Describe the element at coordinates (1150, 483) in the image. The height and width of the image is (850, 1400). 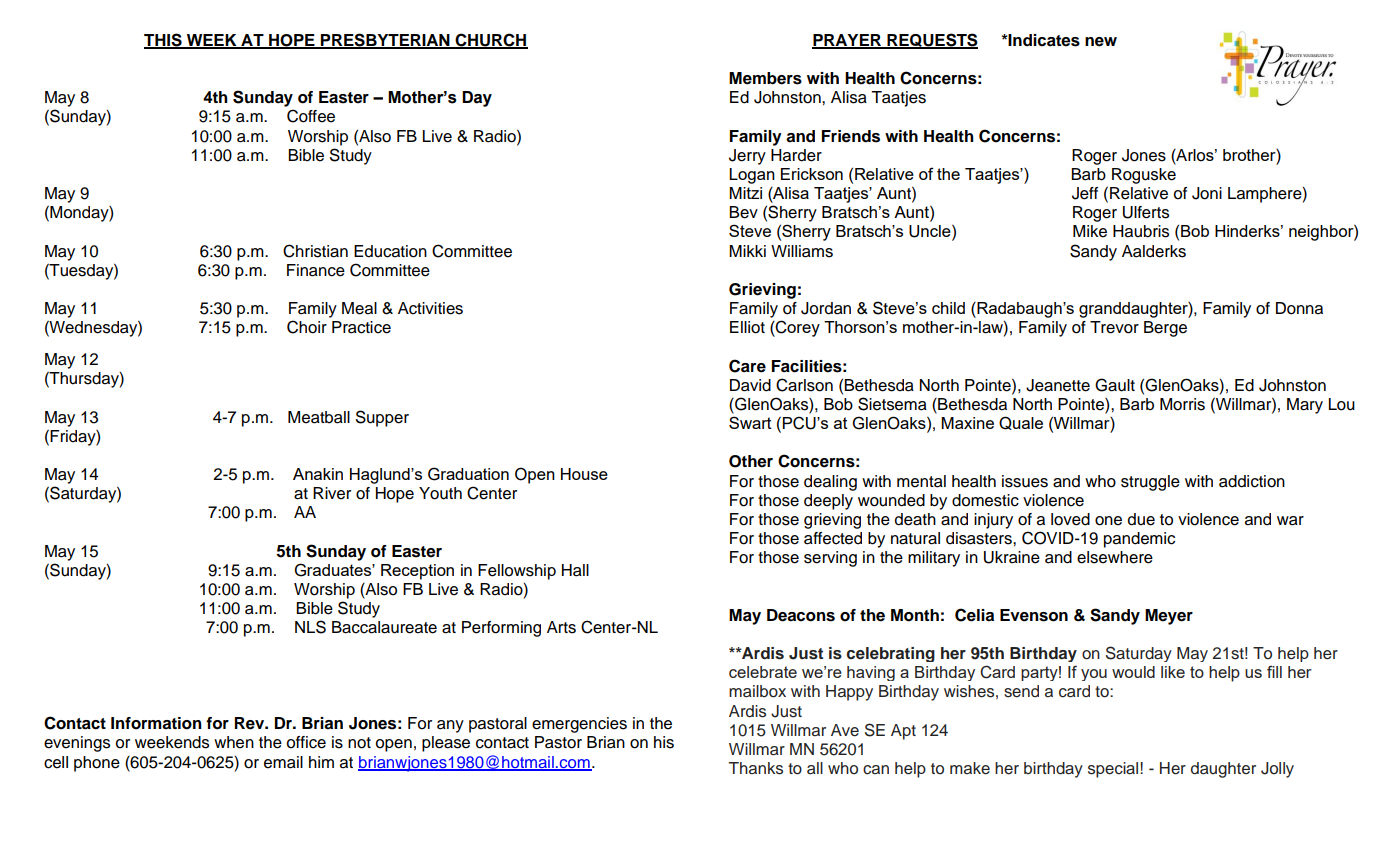
I see `struggle` at that location.
